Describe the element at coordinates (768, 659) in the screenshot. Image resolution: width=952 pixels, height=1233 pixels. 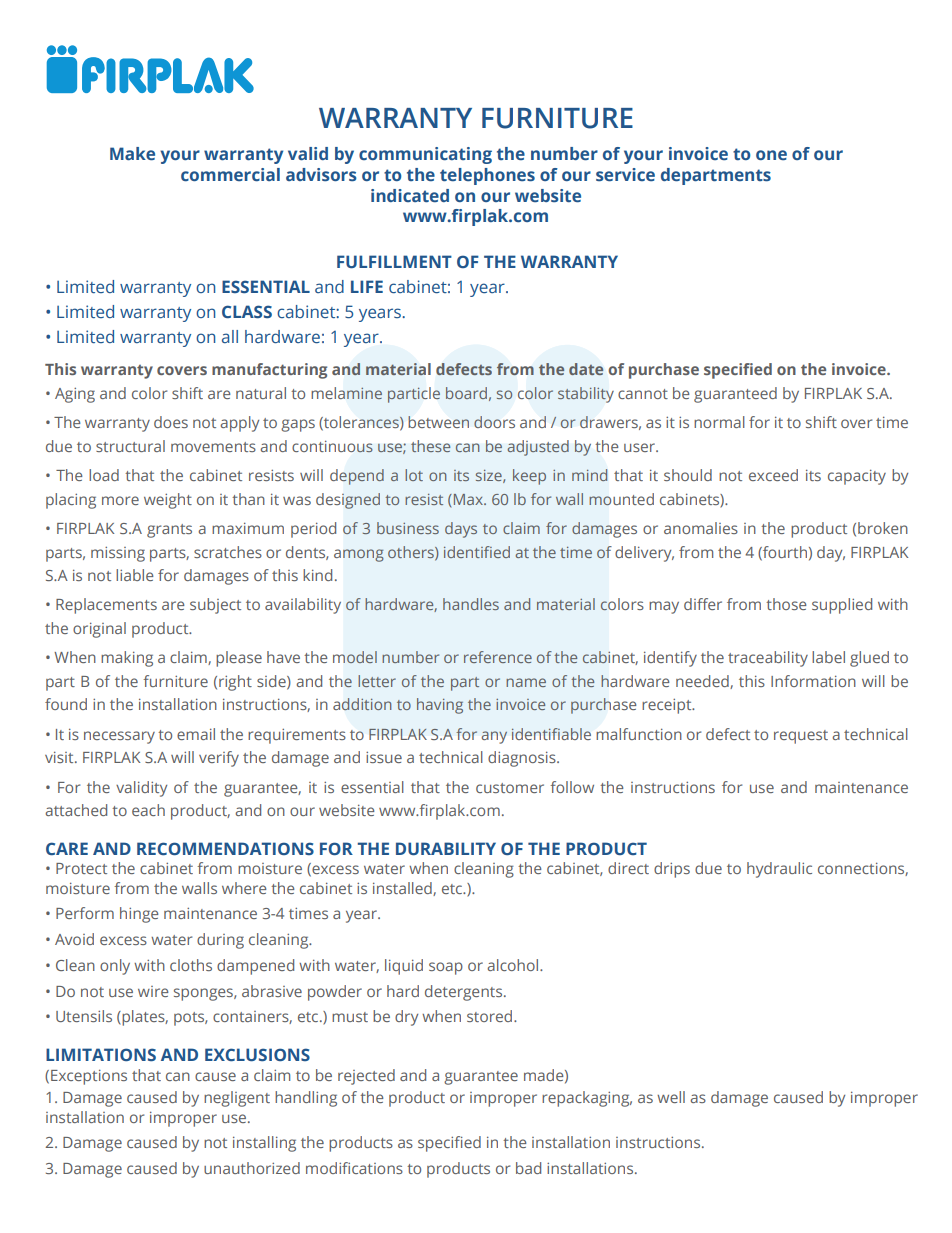
I see `traceability` at that location.
